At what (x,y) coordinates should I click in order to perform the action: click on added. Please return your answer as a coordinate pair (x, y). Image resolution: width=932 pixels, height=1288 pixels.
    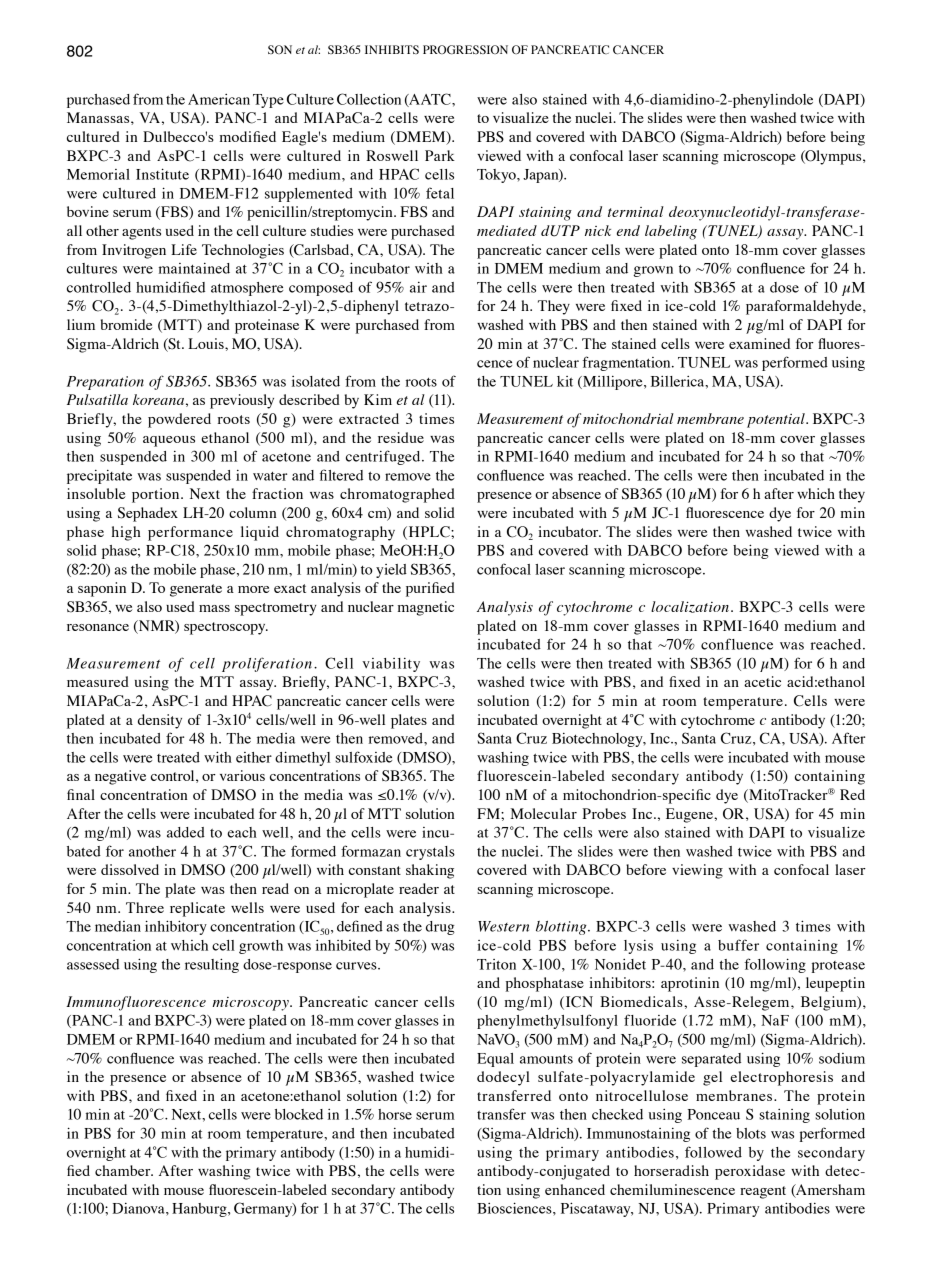
    Looking at the image, I should click on (186, 832).
